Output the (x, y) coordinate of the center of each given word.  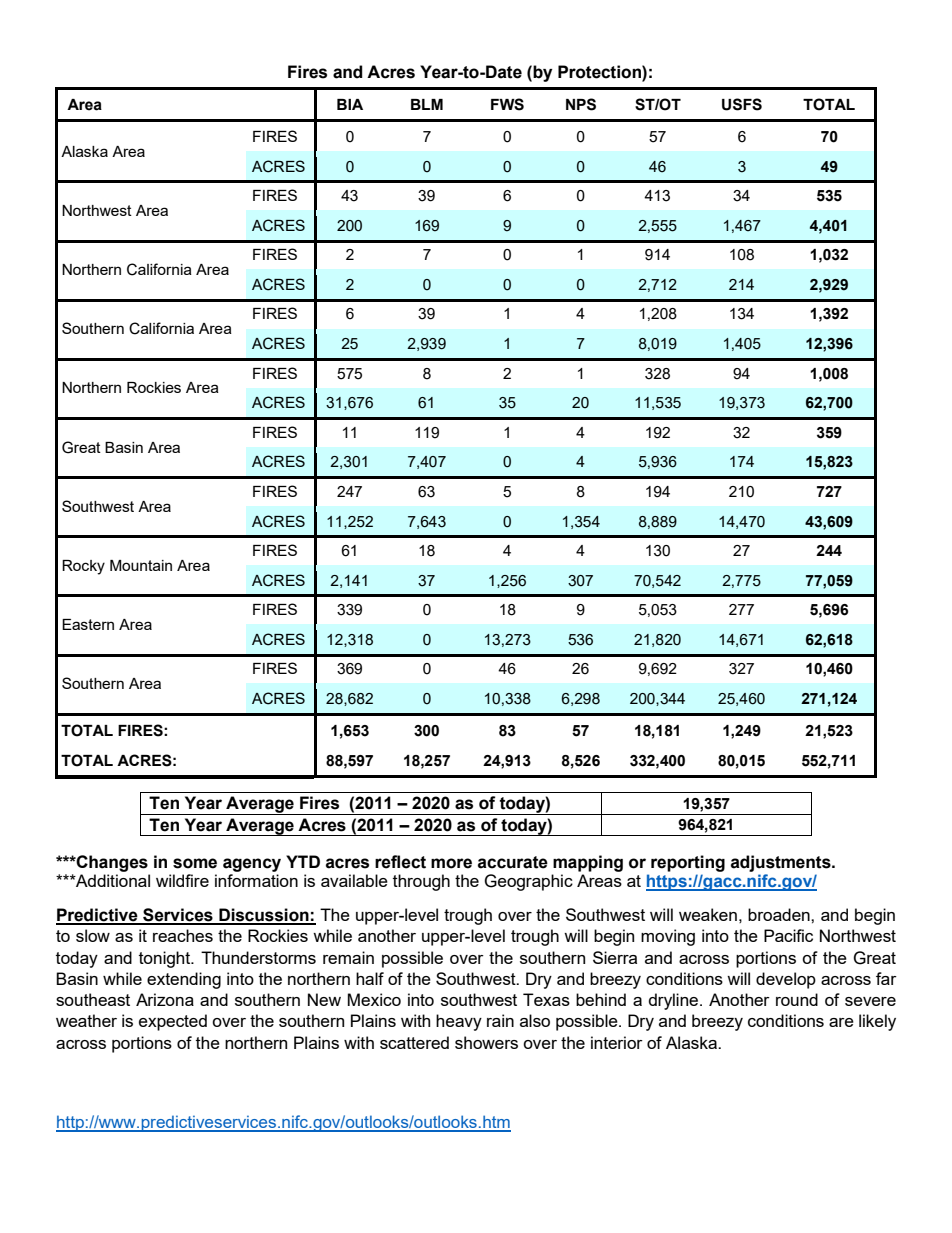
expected (173, 1022)
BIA (350, 104)
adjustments (782, 863)
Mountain (141, 565)
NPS (581, 104)
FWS (507, 104)
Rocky (83, 567)
